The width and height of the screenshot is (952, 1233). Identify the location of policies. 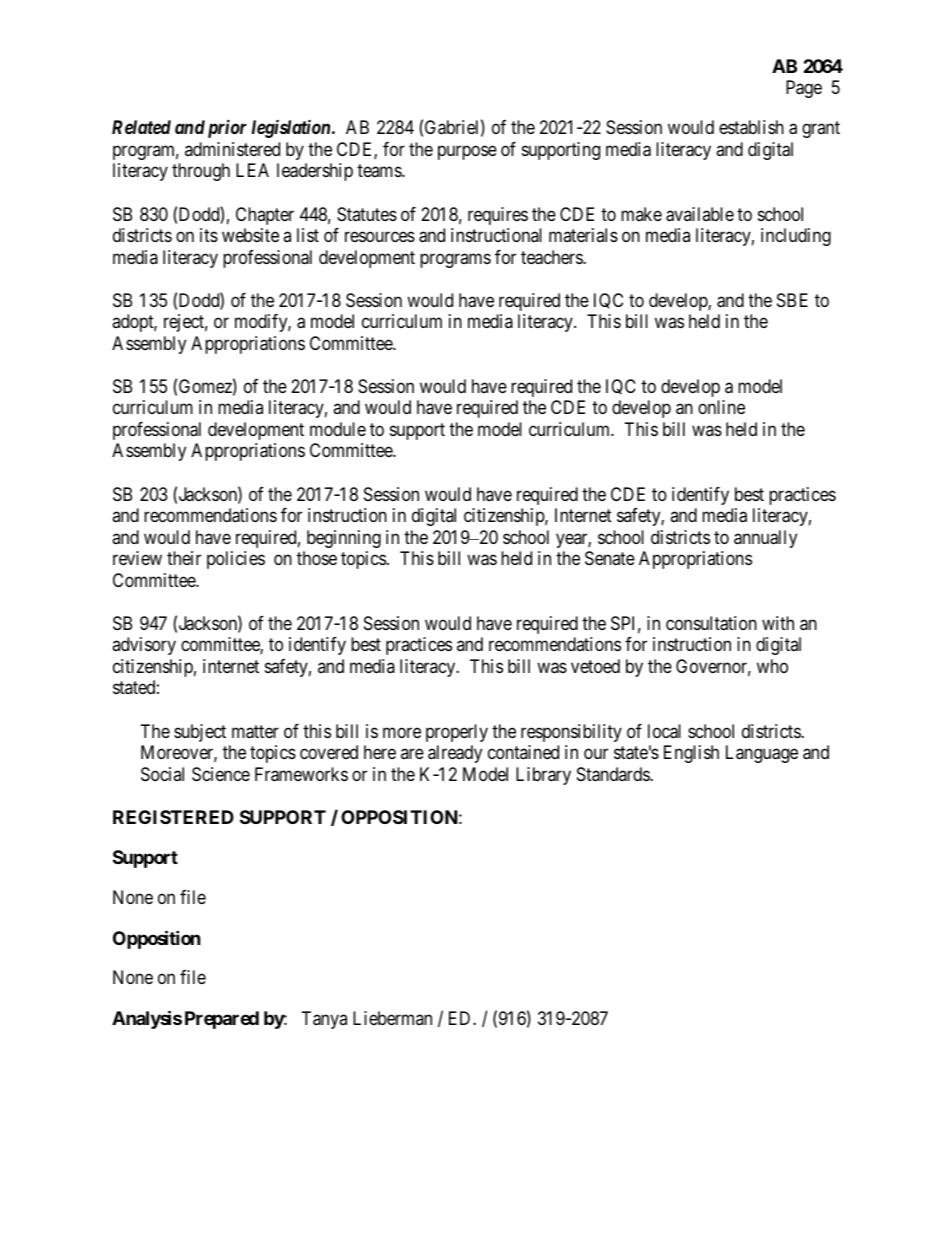
(236, 560).
